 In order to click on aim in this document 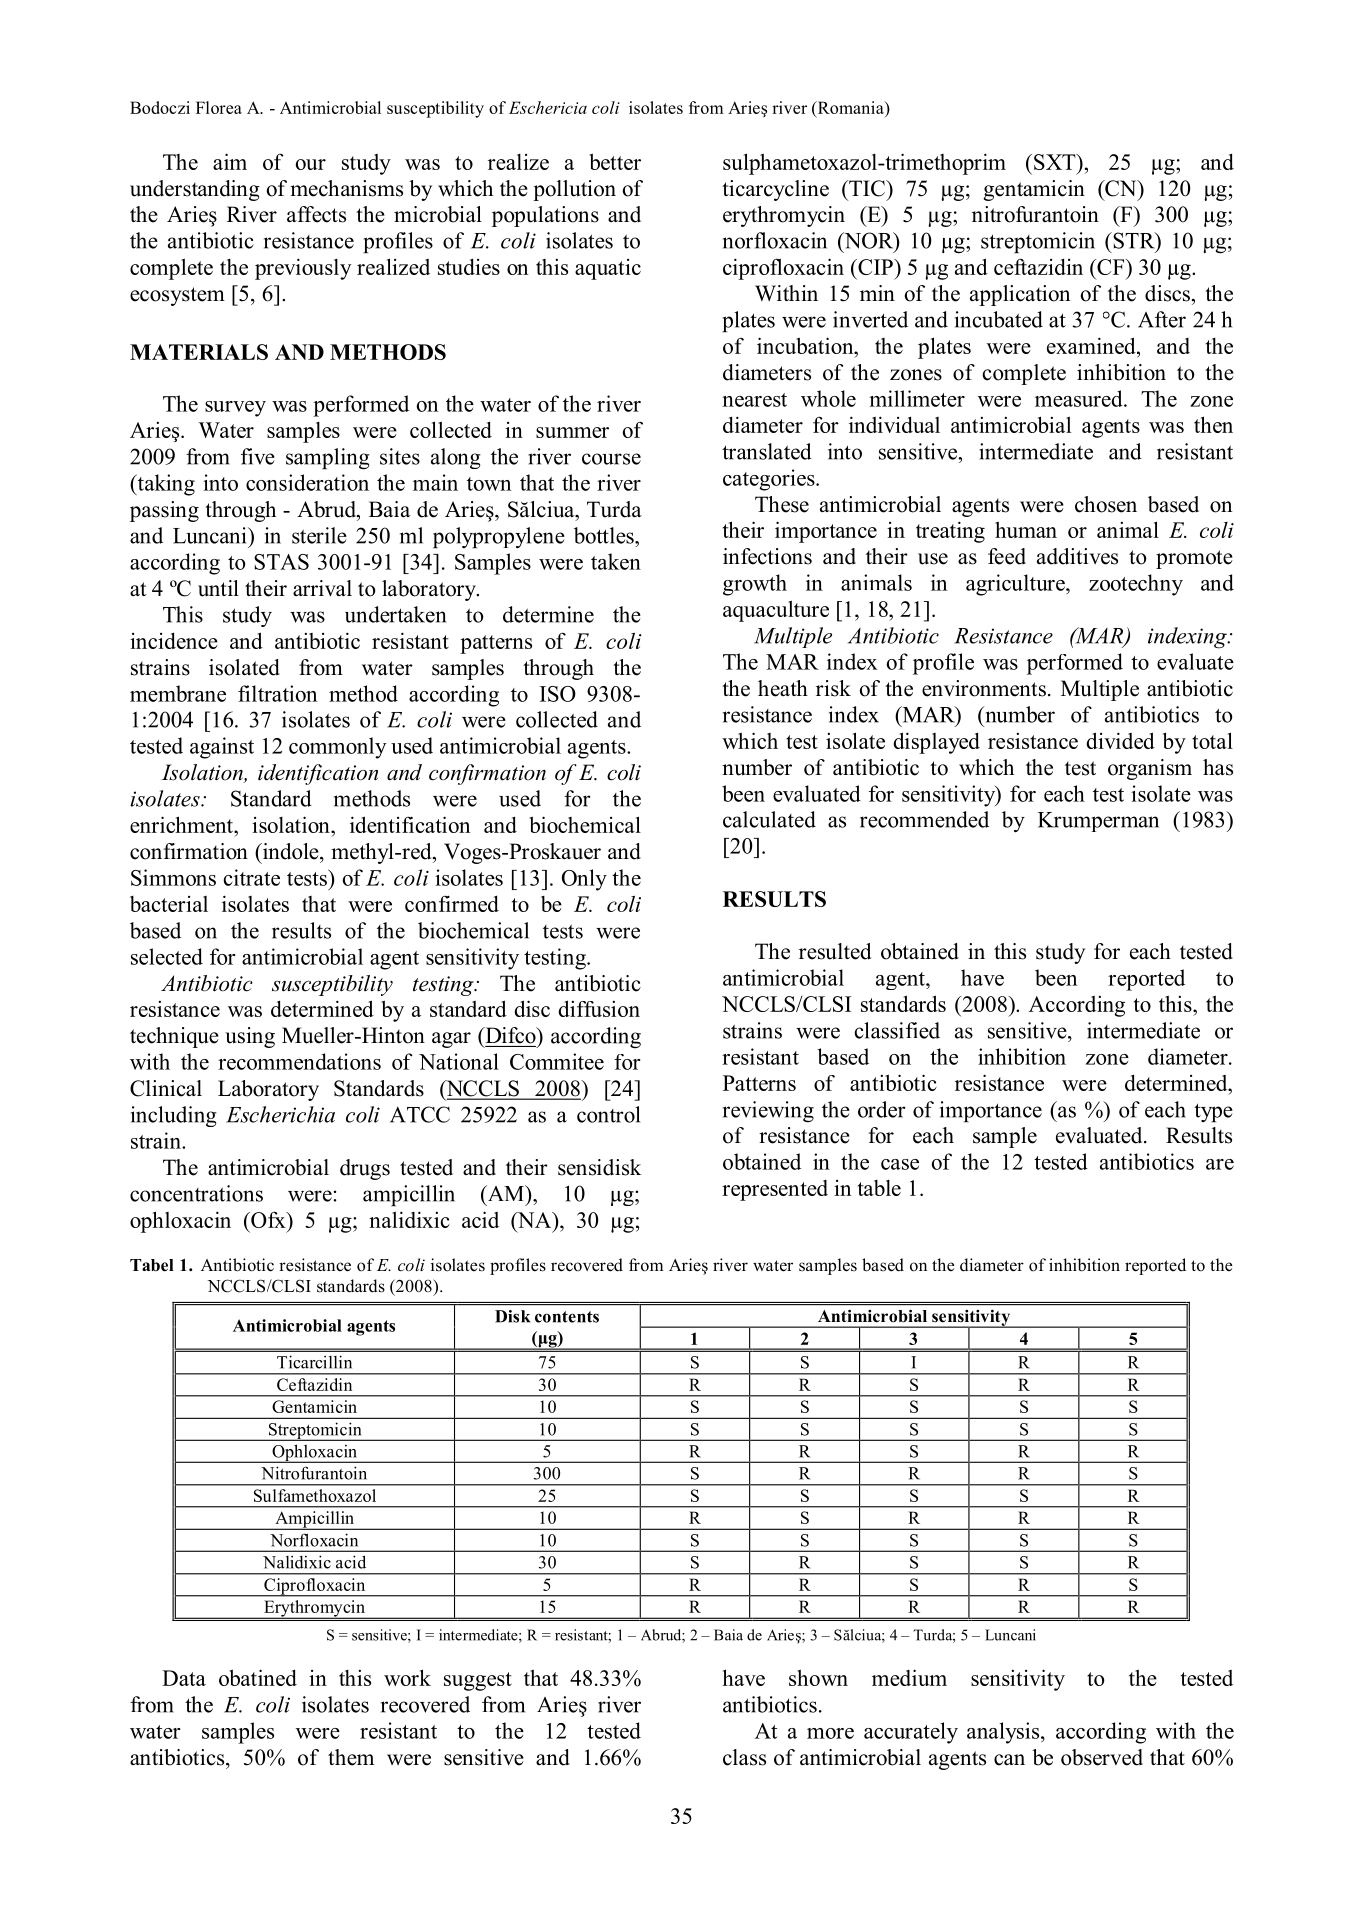, I will do `click(230, 161)`.
